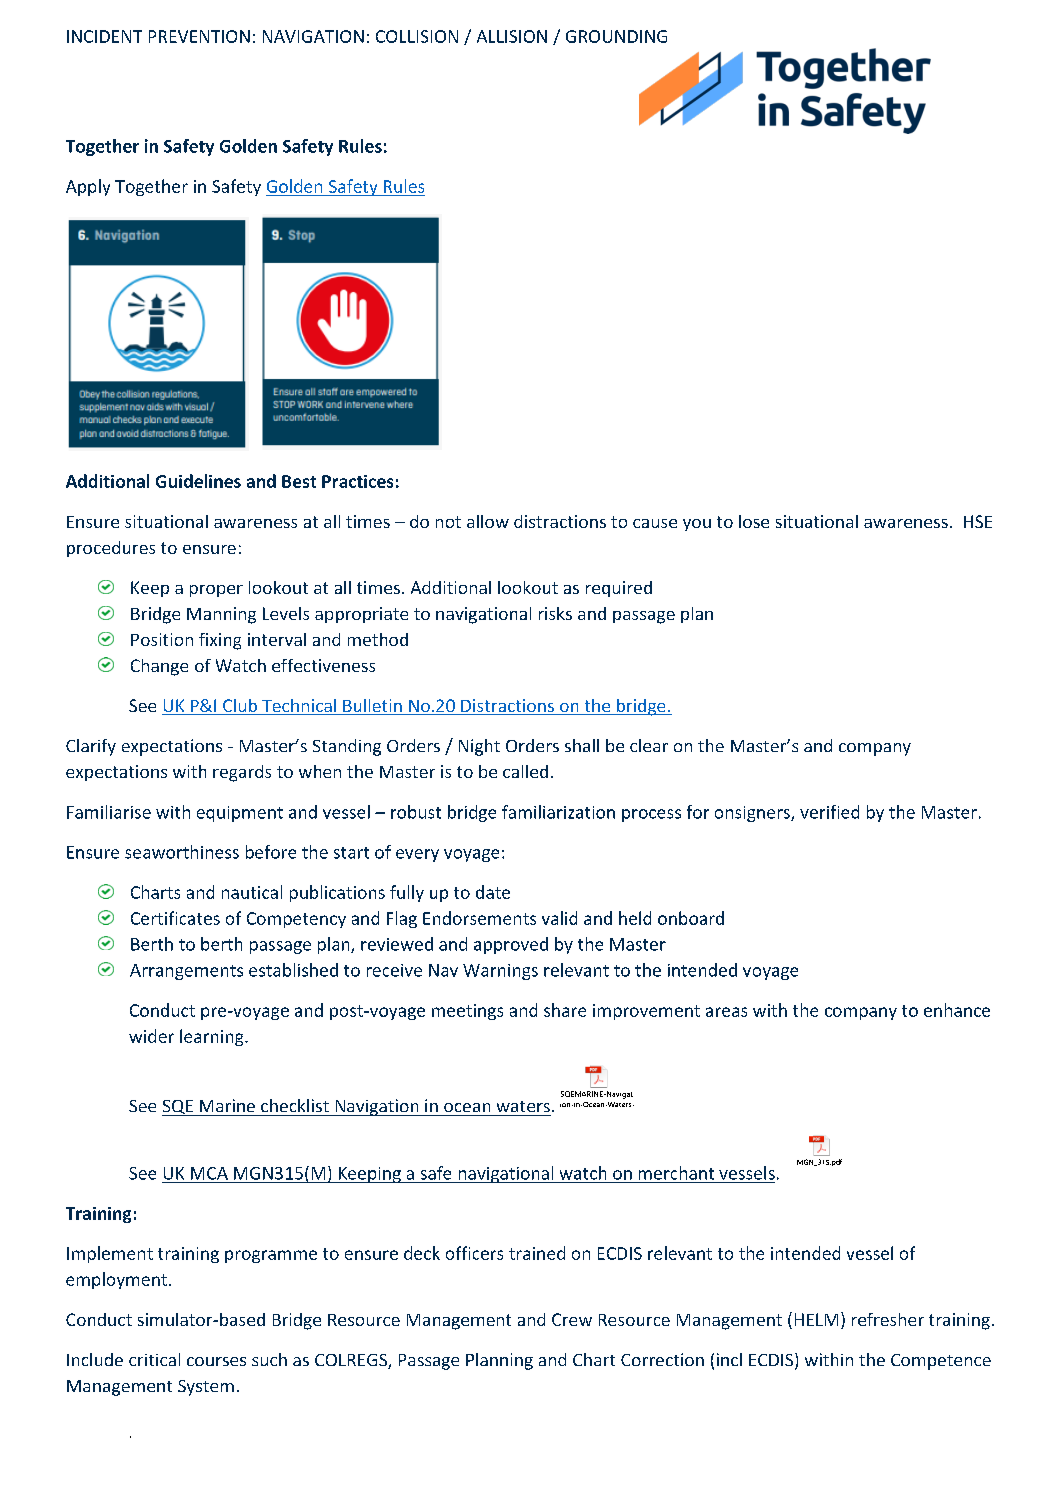  What do you see at coordinates (582, 745) in the screenshot?
I see `shall` at bounding box center [582, 745].
